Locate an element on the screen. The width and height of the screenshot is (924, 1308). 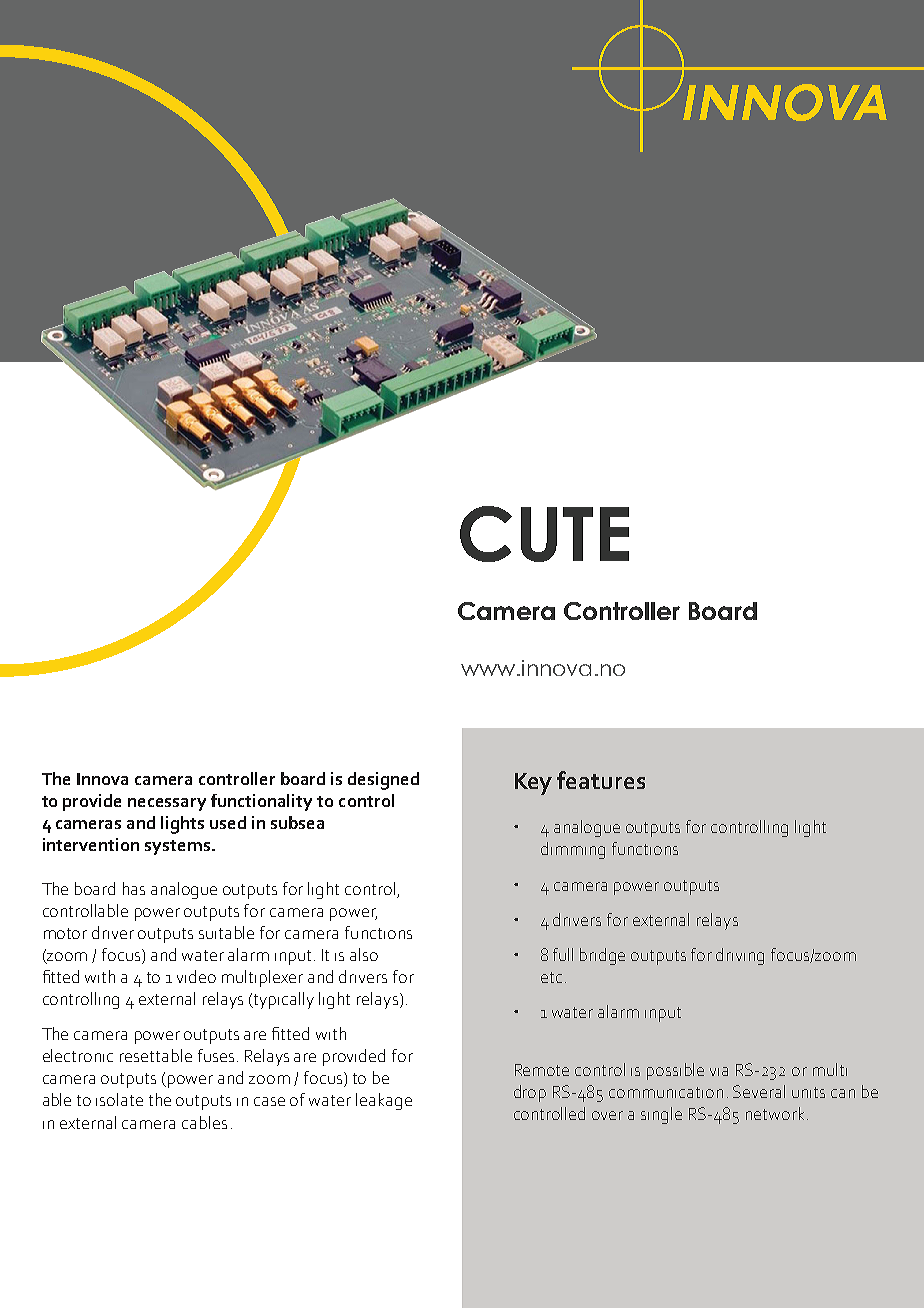
leakage is located at coordinates (384, 1101).
